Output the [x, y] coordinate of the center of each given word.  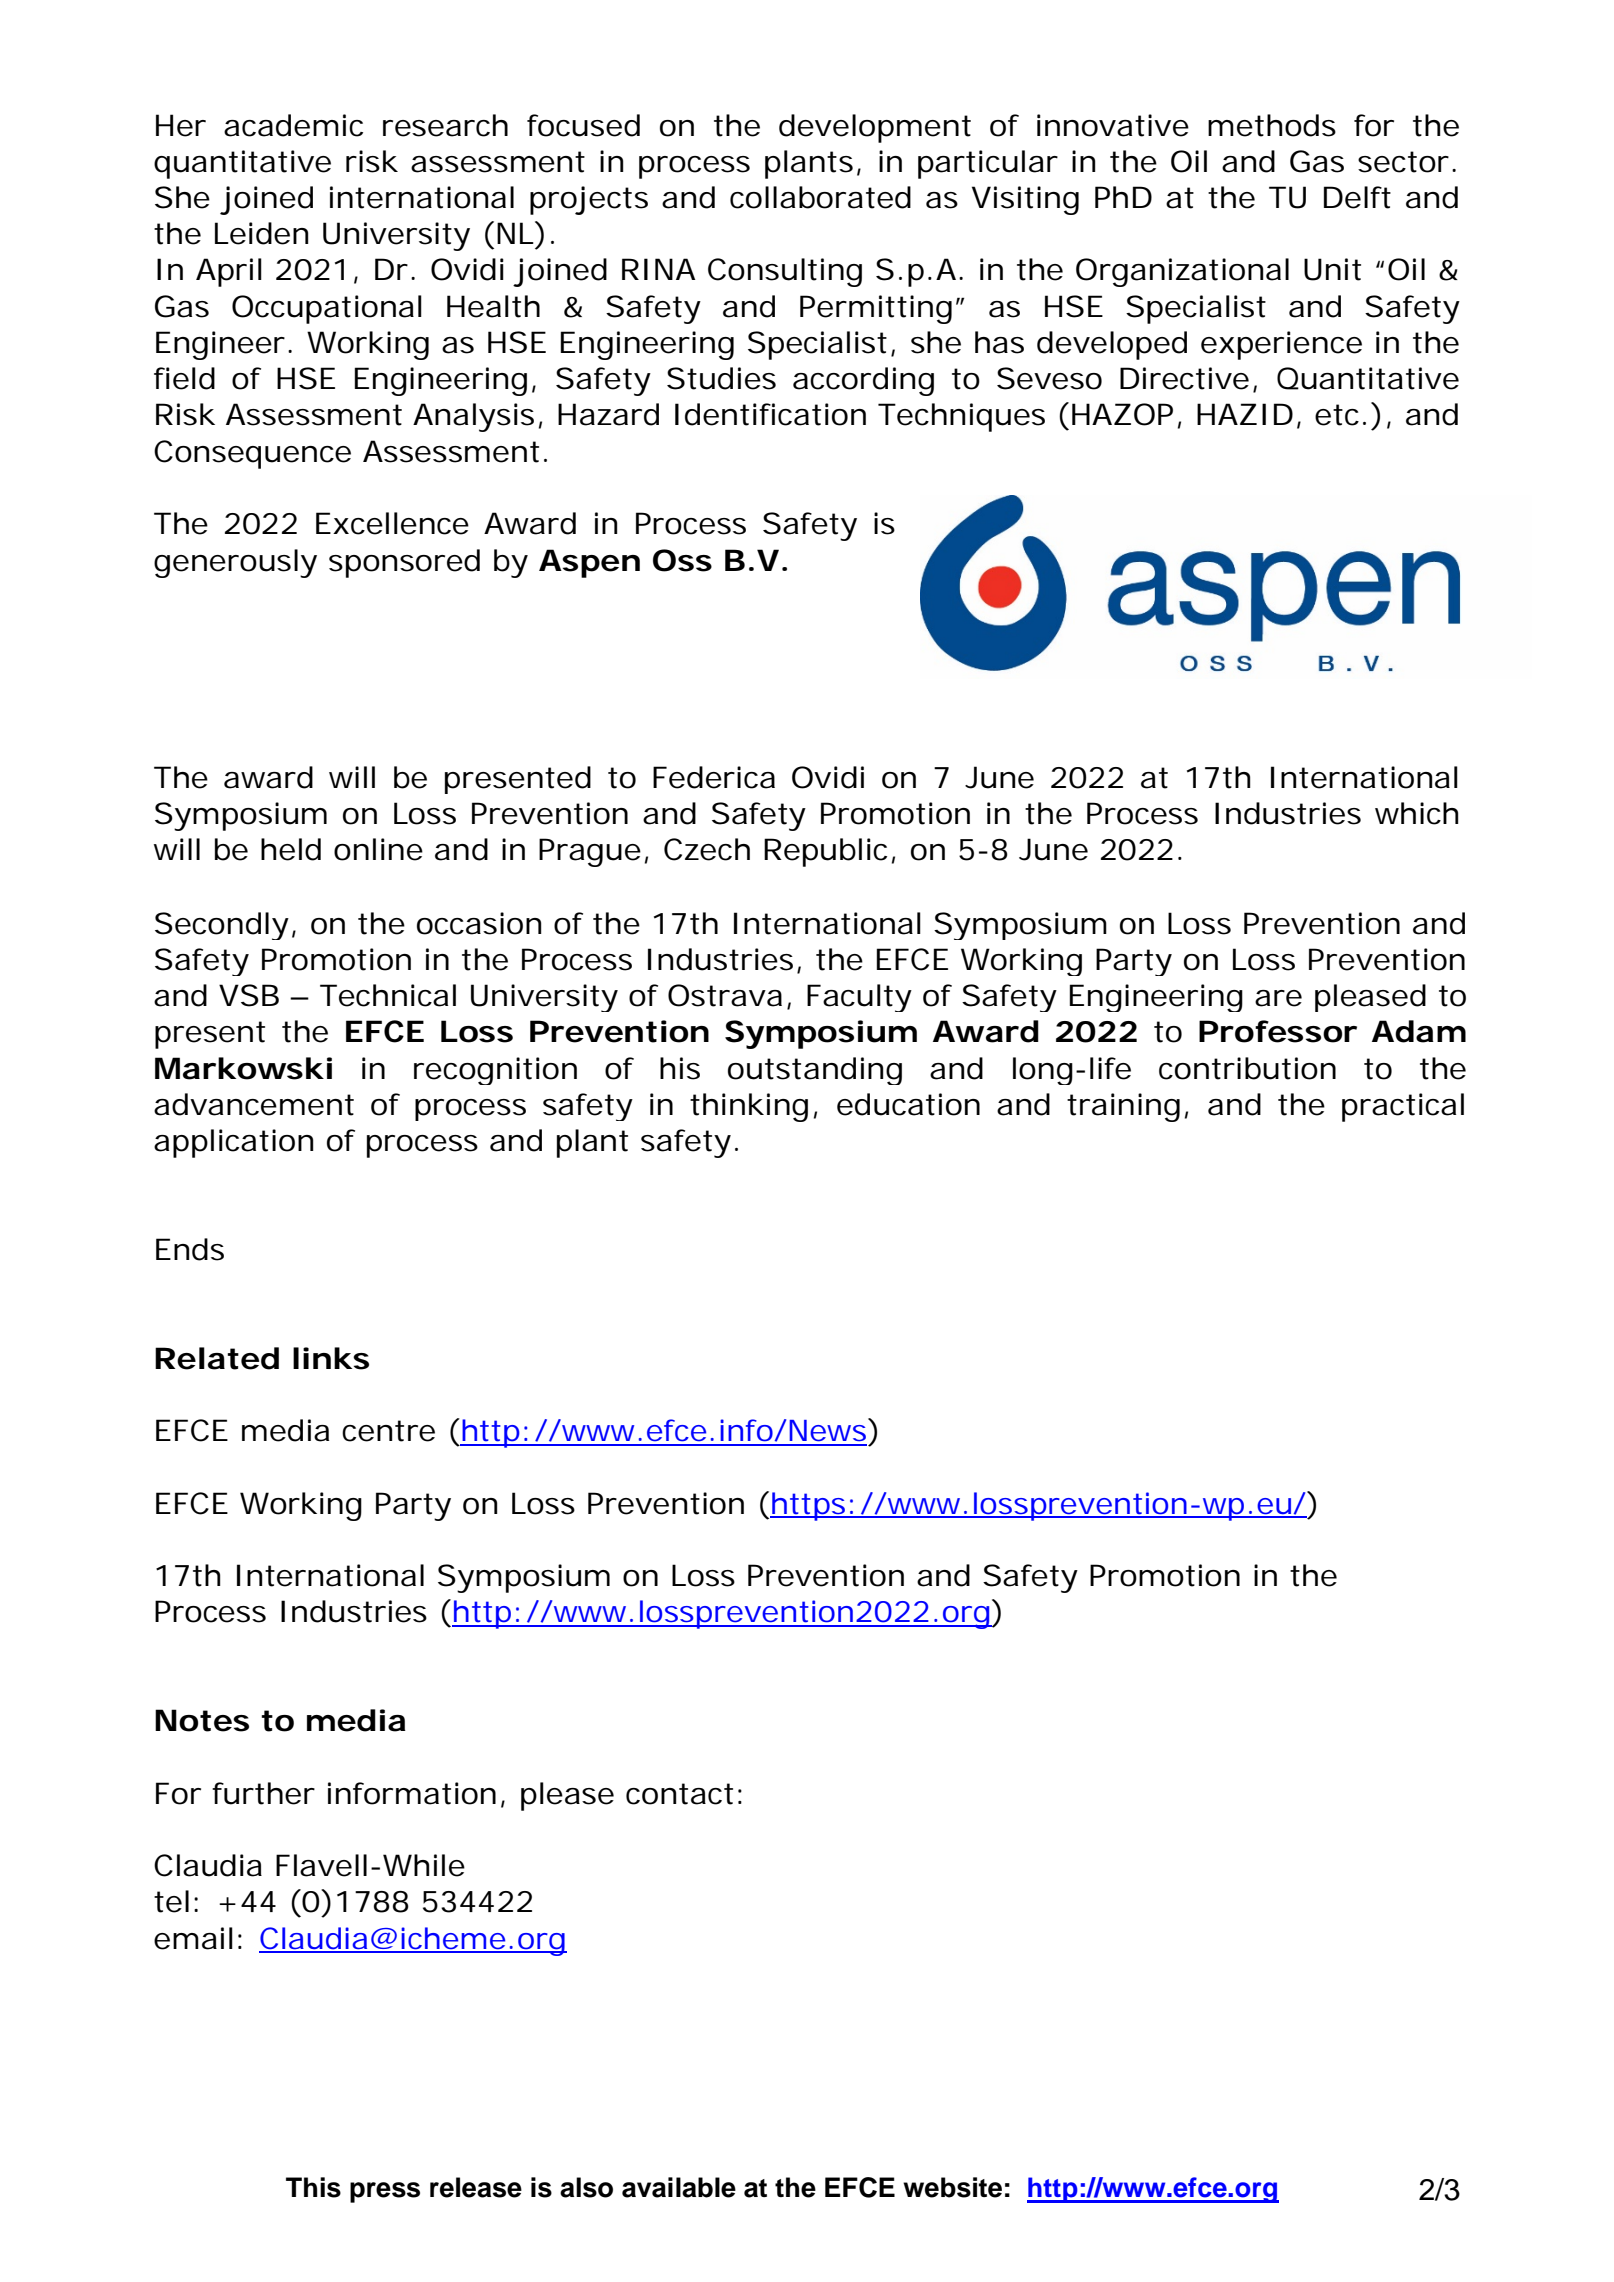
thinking [749, 1107]
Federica [714, 777]
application [233, 1143]
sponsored [404, 563]
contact [679, 1794]
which [1416, 813]
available [679, 2187]
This [313, 2187]
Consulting [785, 272]
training [1123, 1107]
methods [1272, 125]
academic [293, 125]
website [952, 2187]
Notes [202, 1720]
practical [1403, 1107]
